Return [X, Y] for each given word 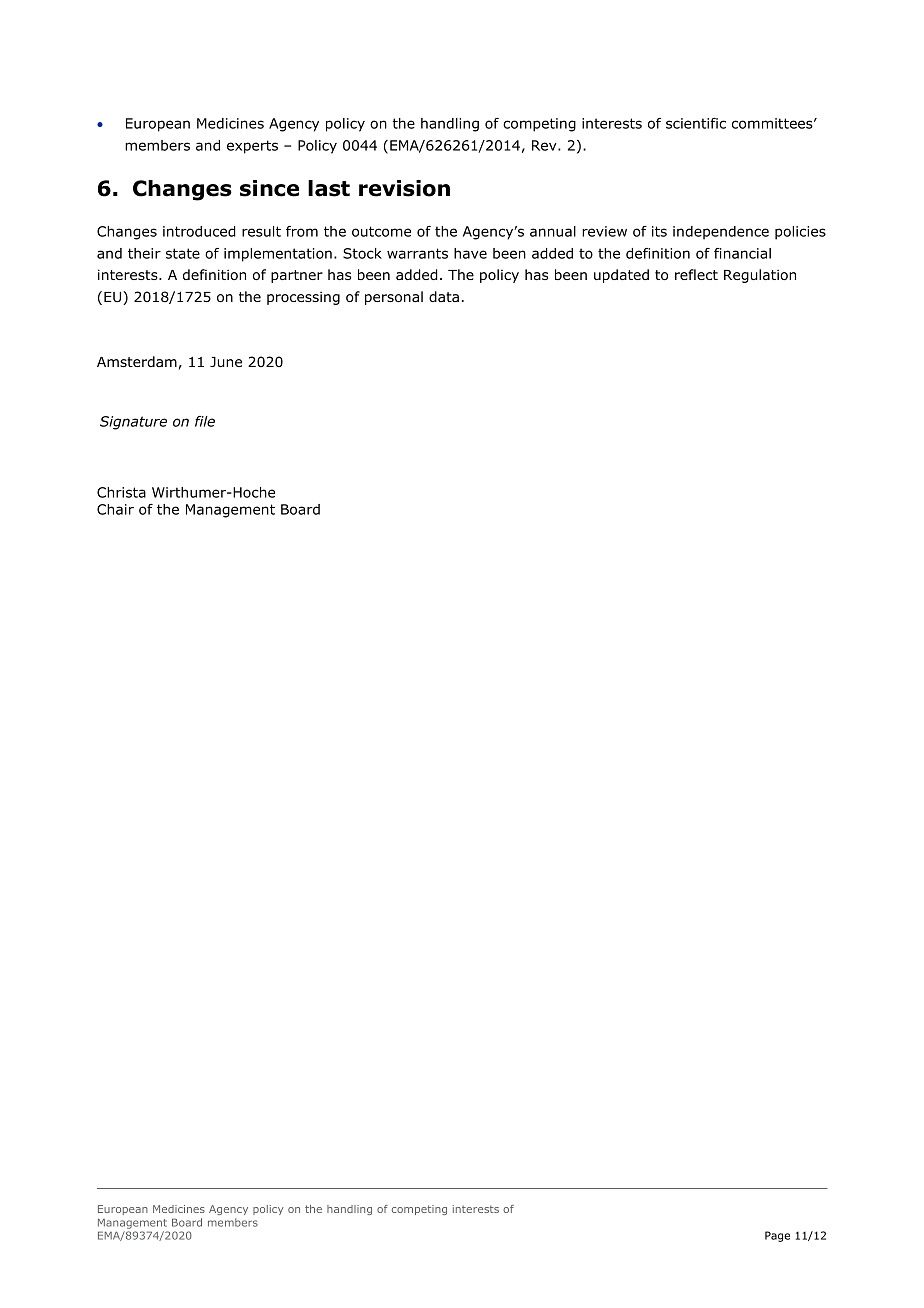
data [444, 296]
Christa [121, 492]
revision [404, 188]
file [205, 421]
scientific [696, 123]
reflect [696, 274]
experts [252, 147]
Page [777, 1236]
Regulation [760, 276]
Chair [115, 509]
